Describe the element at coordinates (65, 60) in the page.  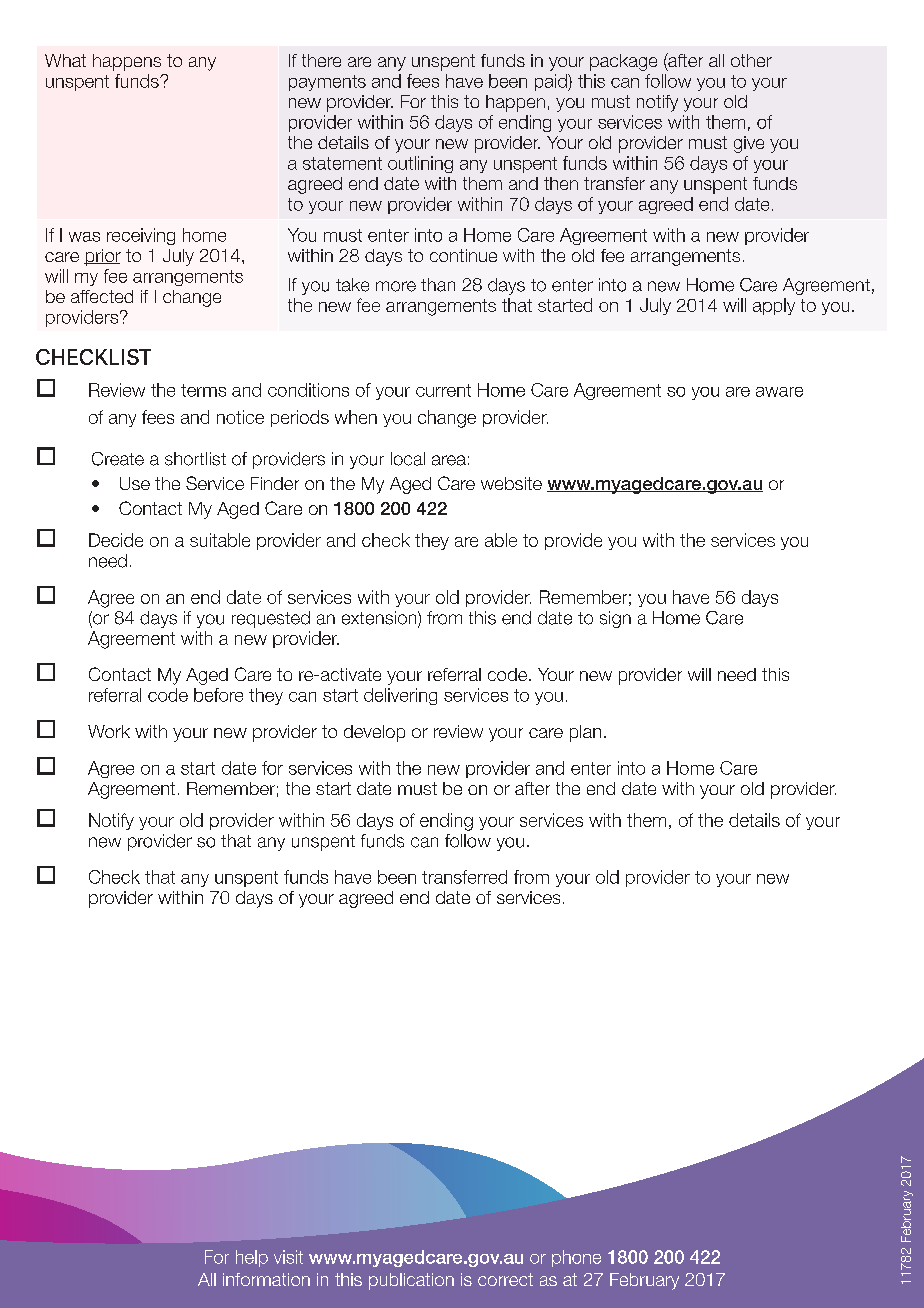
I see `What` at that location.
